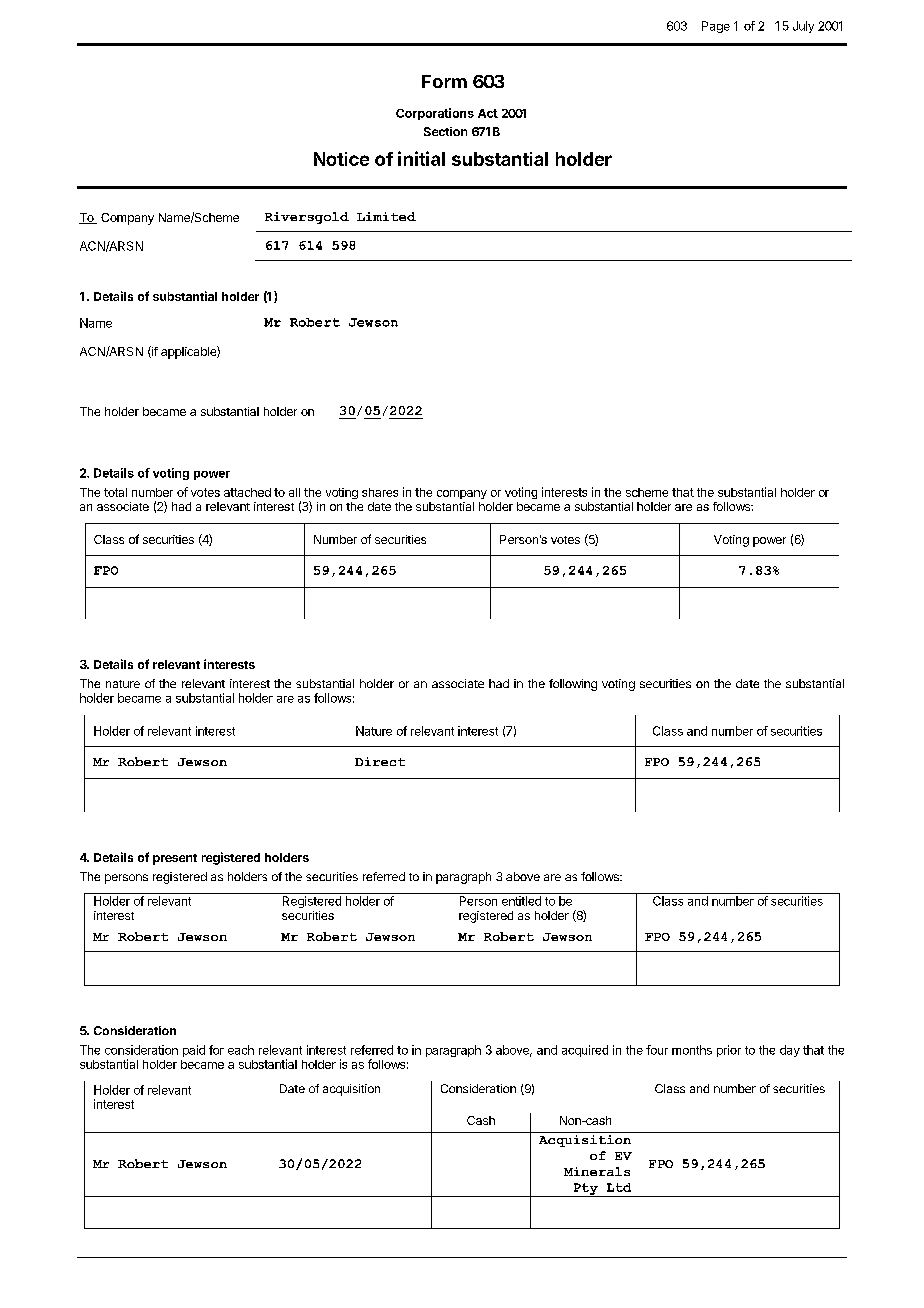  Describe the element at coordinates (521, 901) in the screenshot. I see `entitled` at that location.
